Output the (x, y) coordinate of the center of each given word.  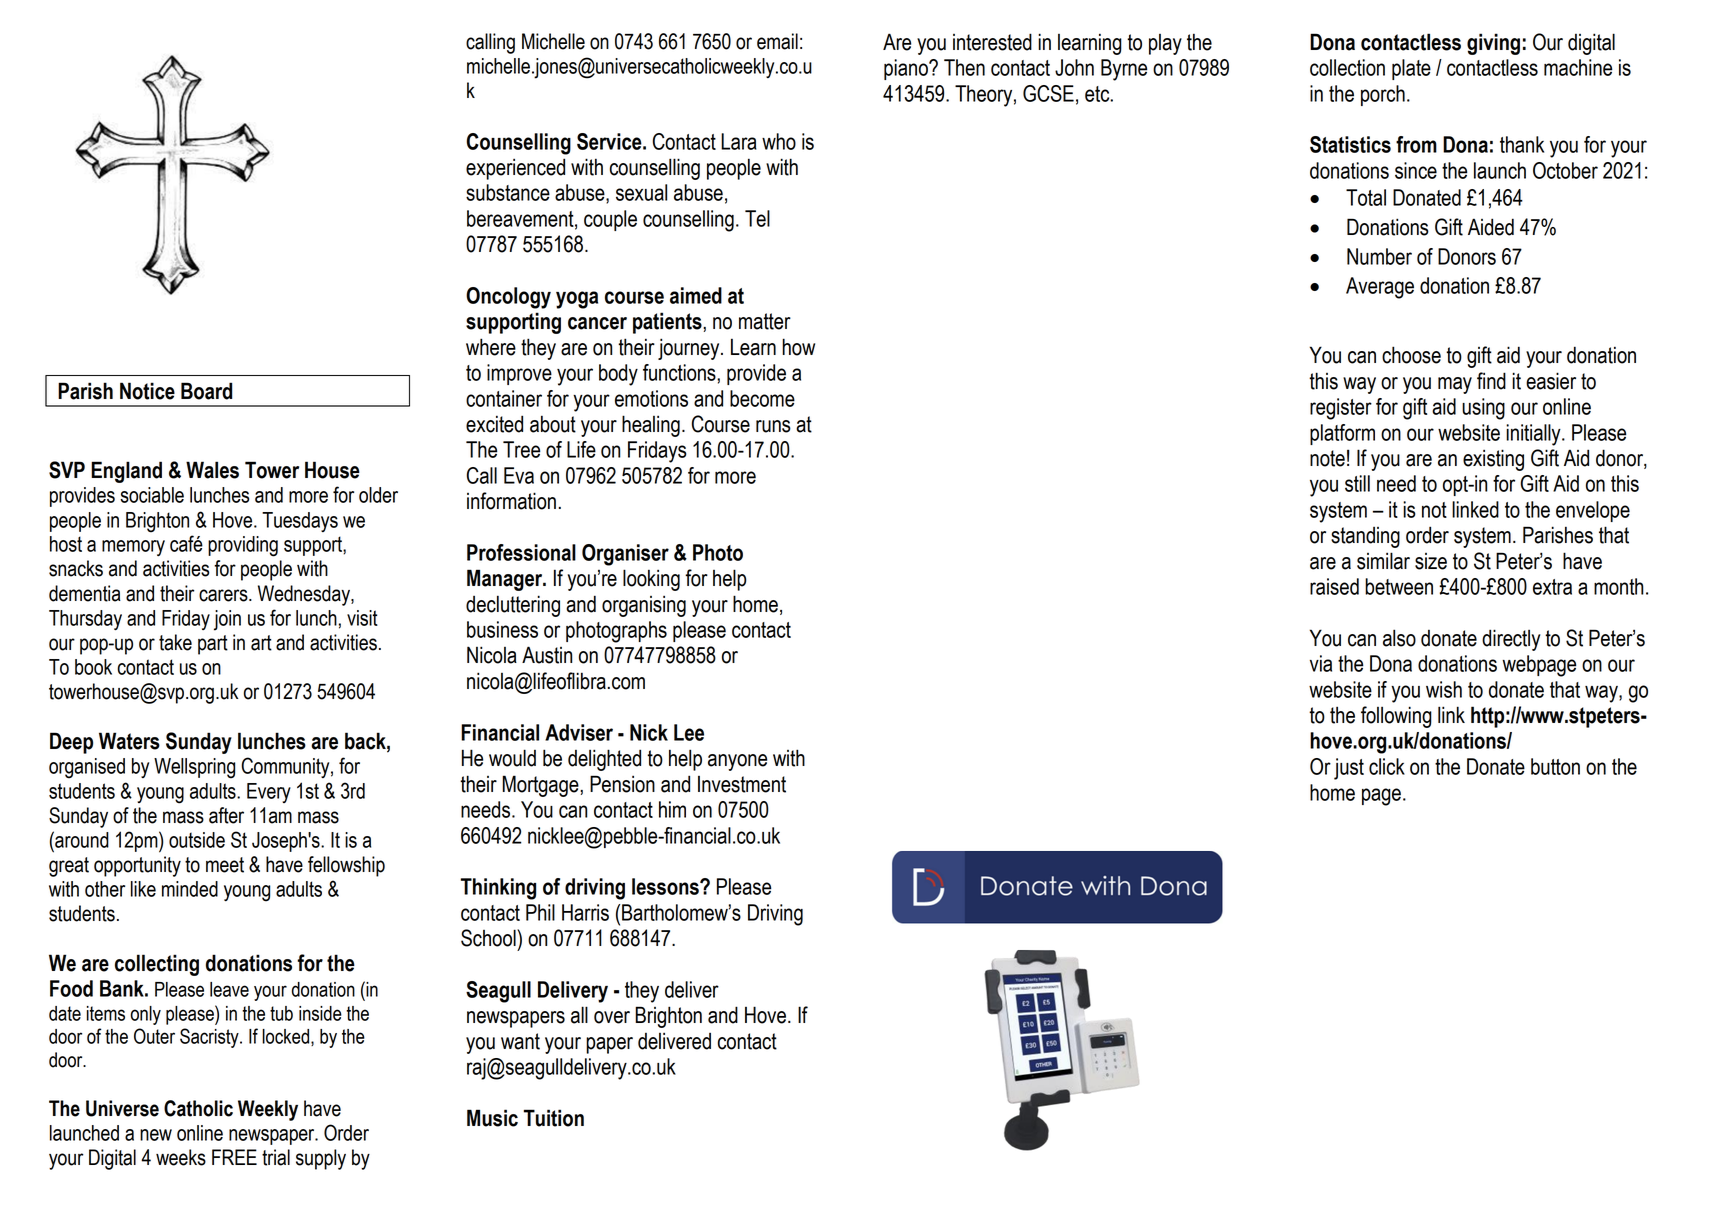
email (777, 41)
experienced (515, 169)
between (1399, 586)
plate (1411, 69)
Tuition (554, 1118)
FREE (234, 1157)
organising (644, 606)
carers (224, 595)
